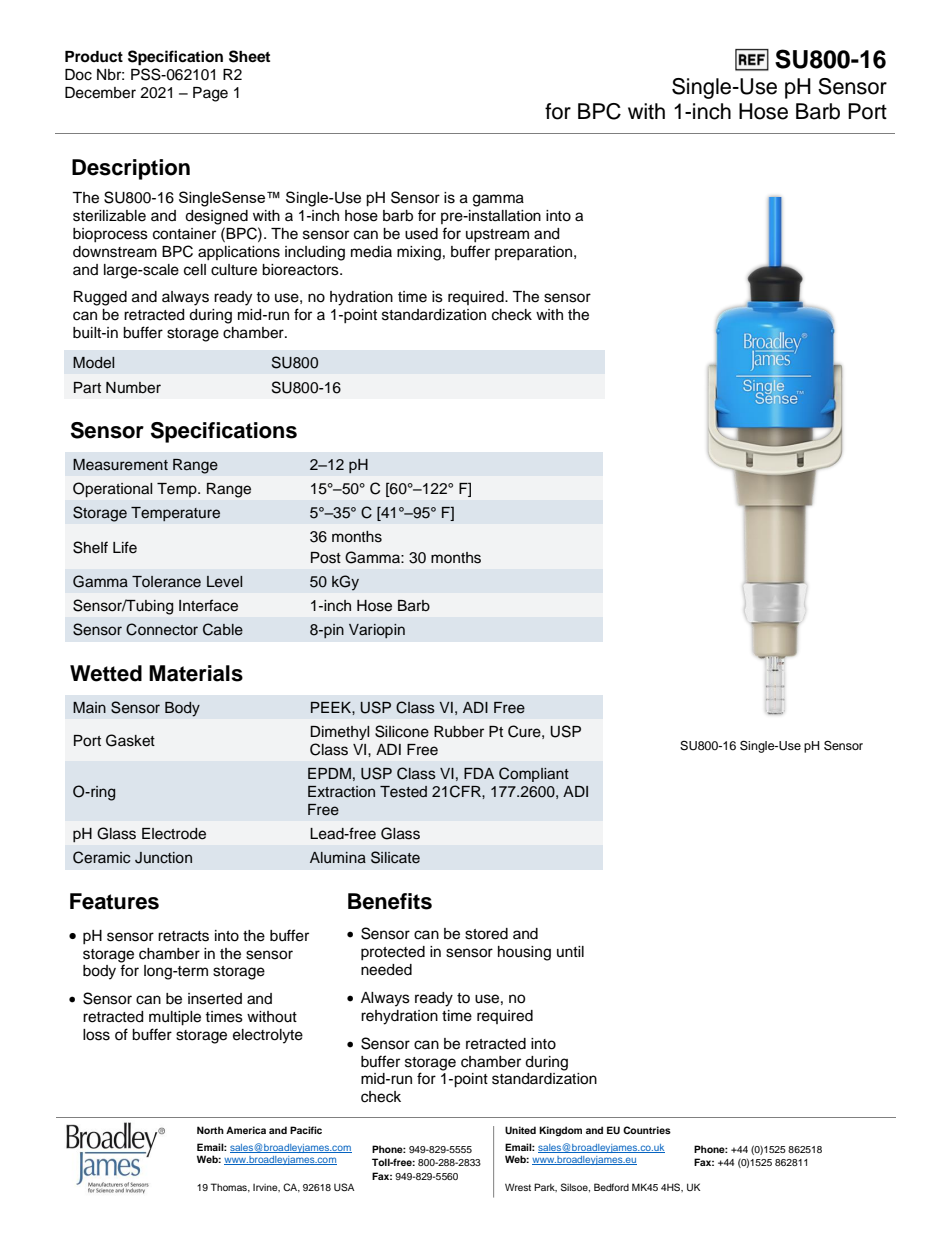 Image resolution: width=952 pixels, height=1233 pixels. I want to click on Electrode, so click(174, 834).
